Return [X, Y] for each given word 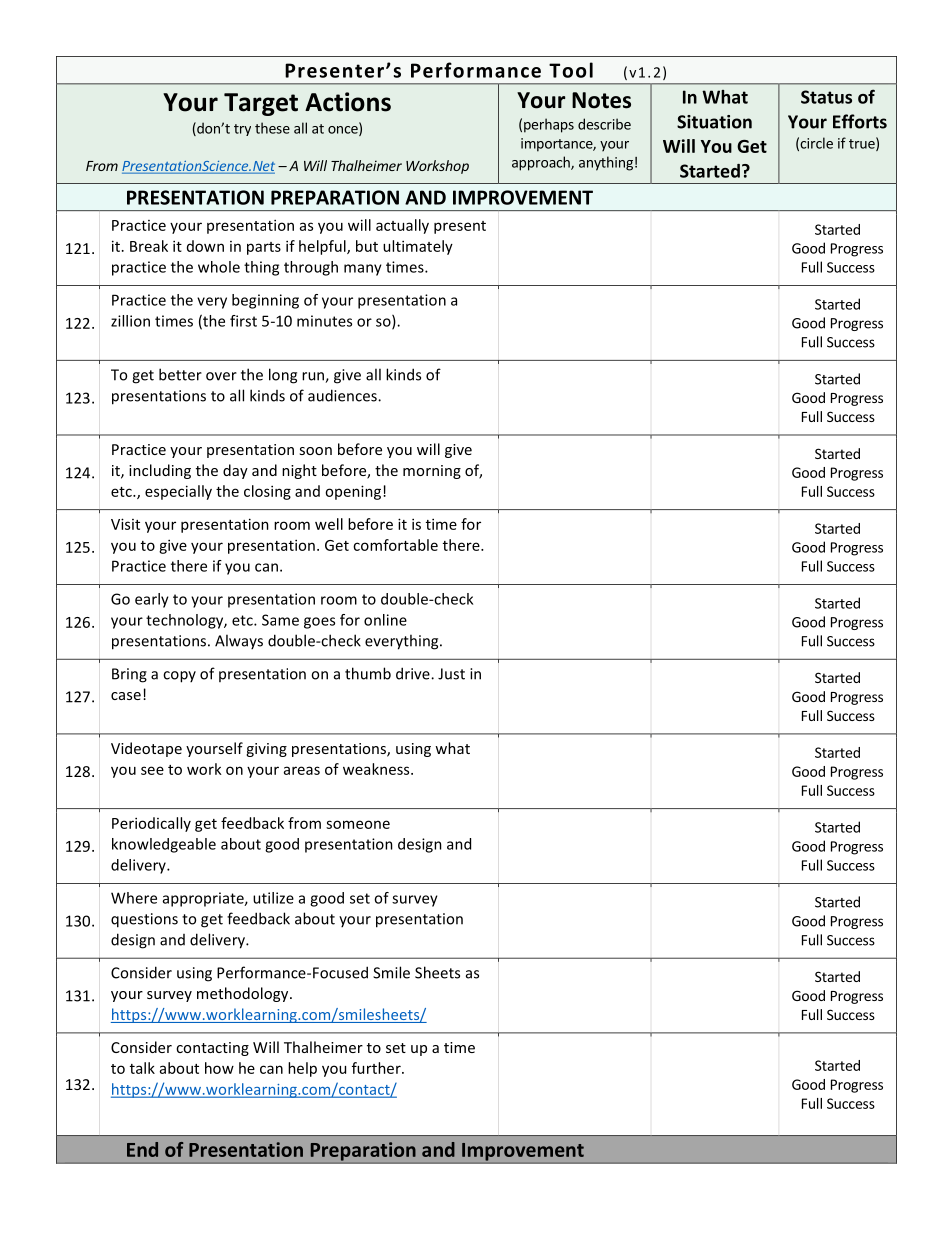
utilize [273, 898]
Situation [714, 122]
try [242, 130]
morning [432, 472]
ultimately [418, 247]
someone [358, 824]
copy [179, 677]
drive [414, 673]
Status [826, 97]
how [219, 1068]
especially [178, 492]
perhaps [549, 125]
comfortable [395, 545]
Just [451, 674]
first [243, 321]
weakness [377, 769]
